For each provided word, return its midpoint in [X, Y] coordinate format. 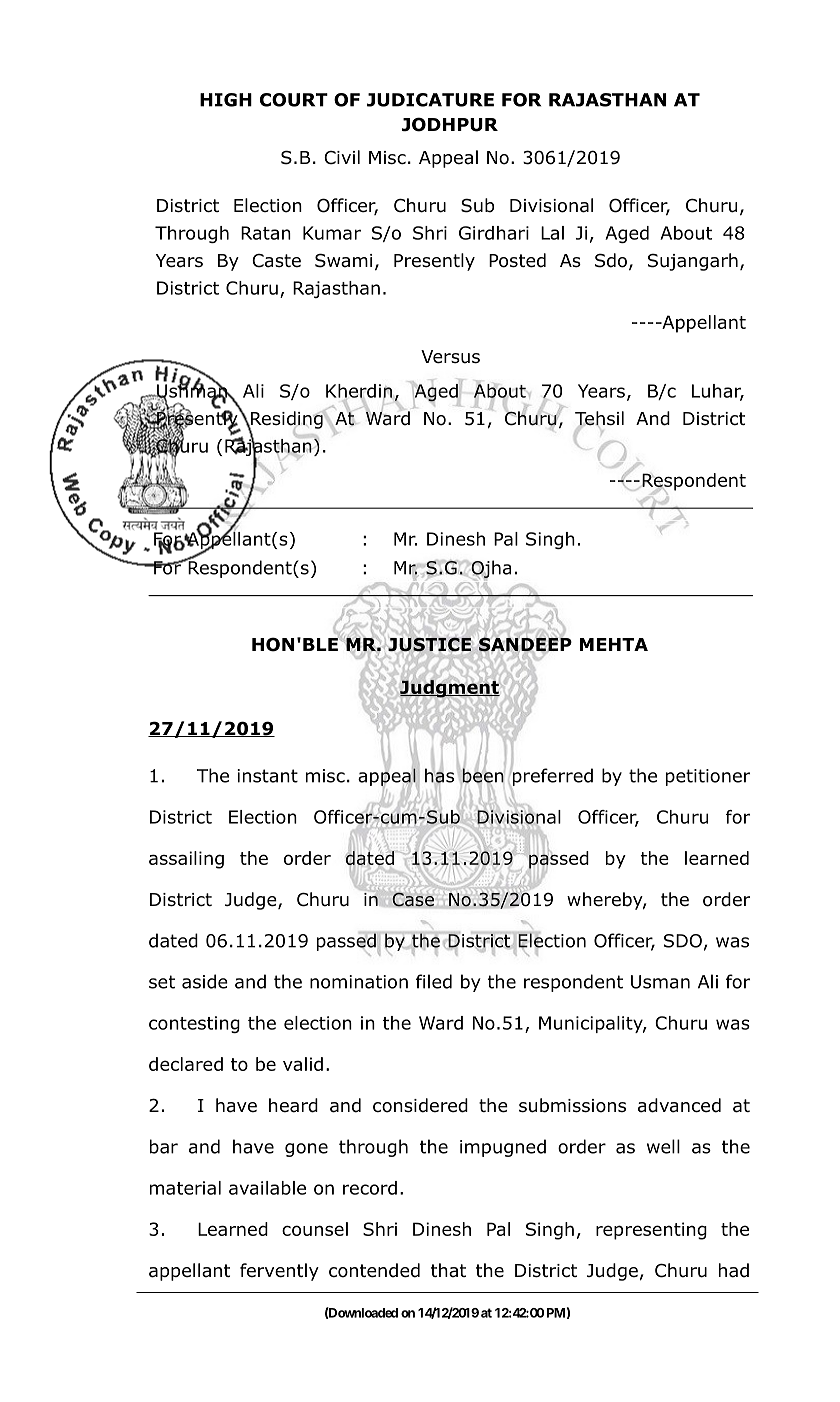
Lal [552, 233]
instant [267, 776]
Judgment [450, 689]
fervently [279, 1272]
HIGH [226, 100]
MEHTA [614, 644]
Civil [342, 157]
